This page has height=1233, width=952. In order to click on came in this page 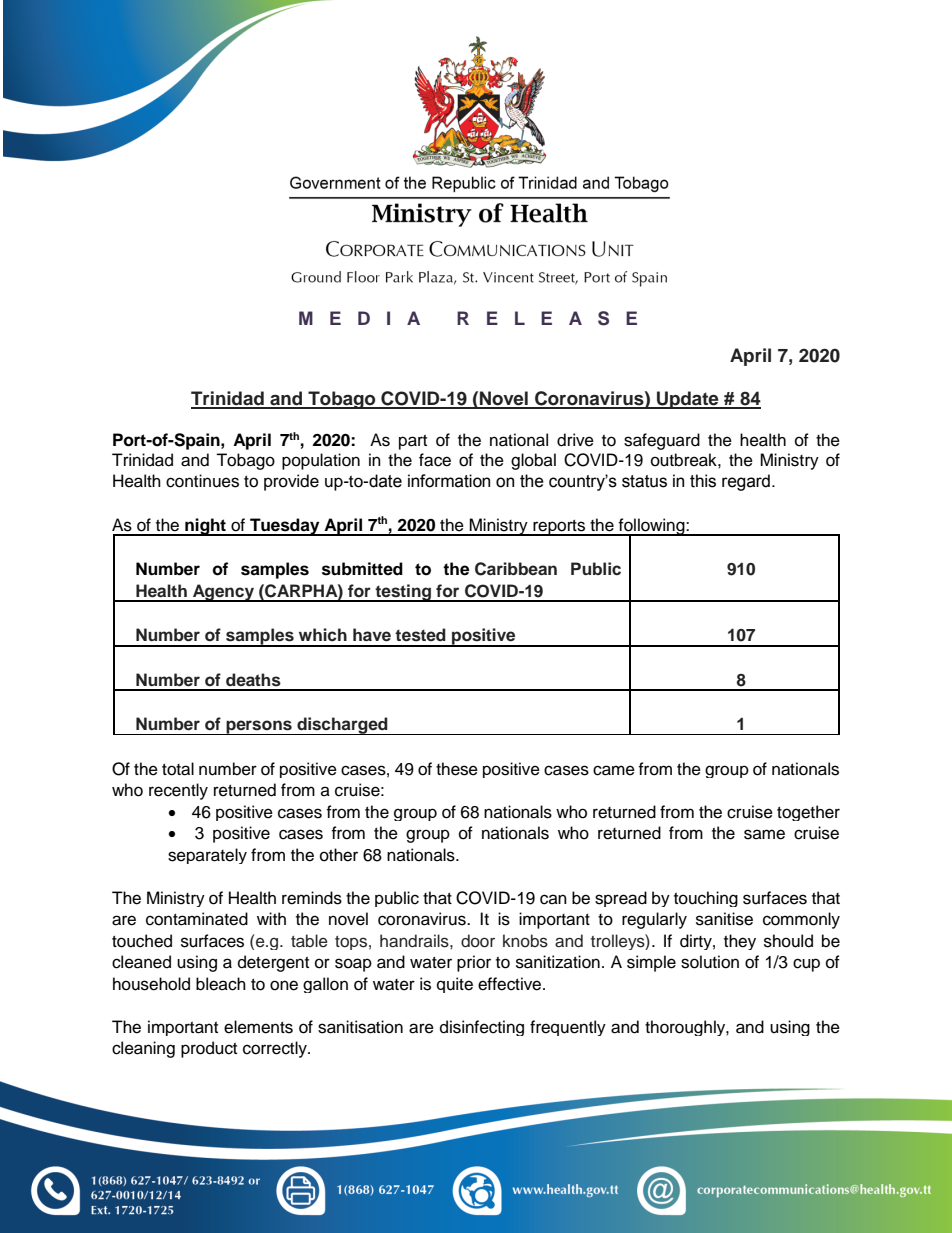, I will do `click(614, 770)`.
